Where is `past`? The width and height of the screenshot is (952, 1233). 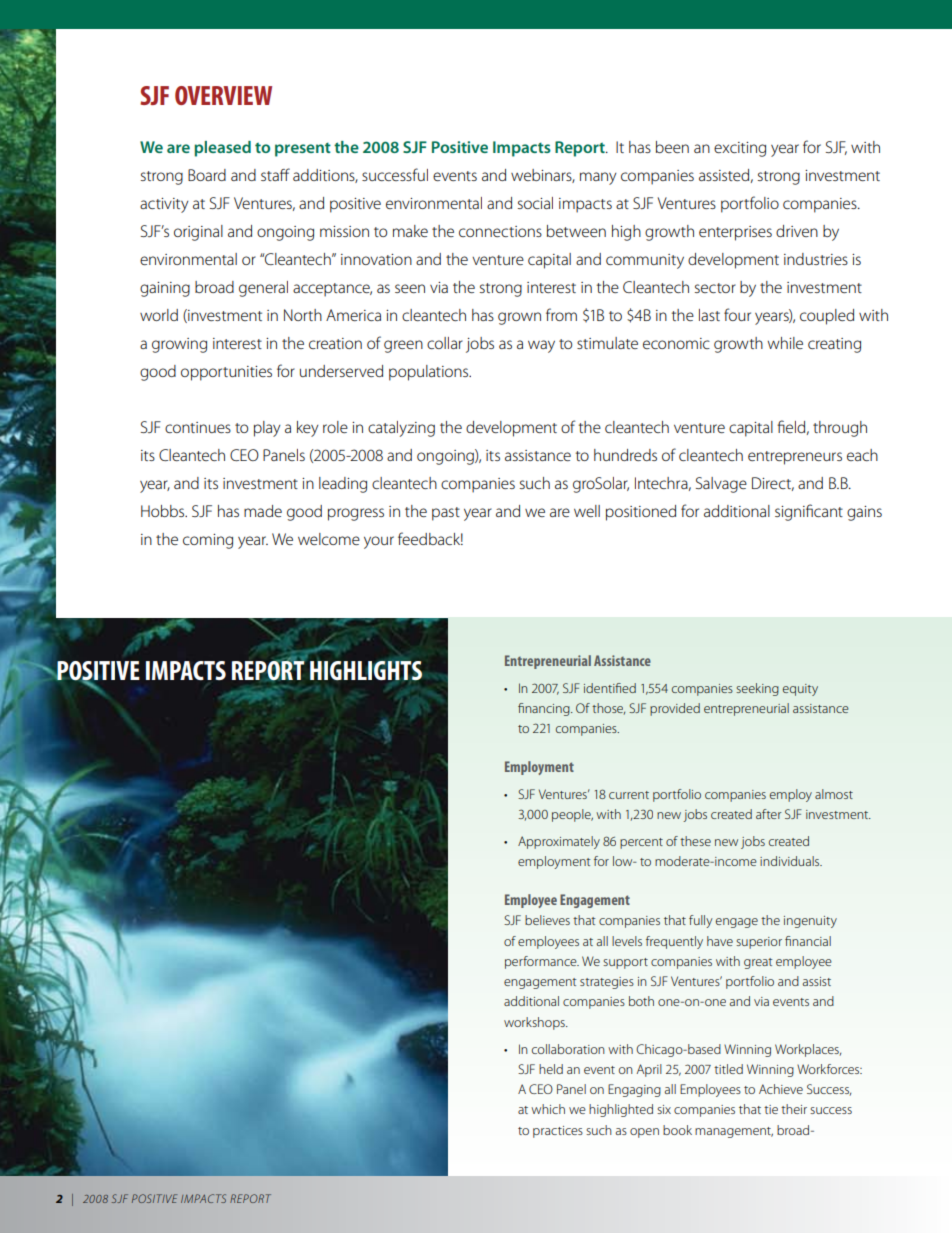
past is located at coordinates (446, 514).
